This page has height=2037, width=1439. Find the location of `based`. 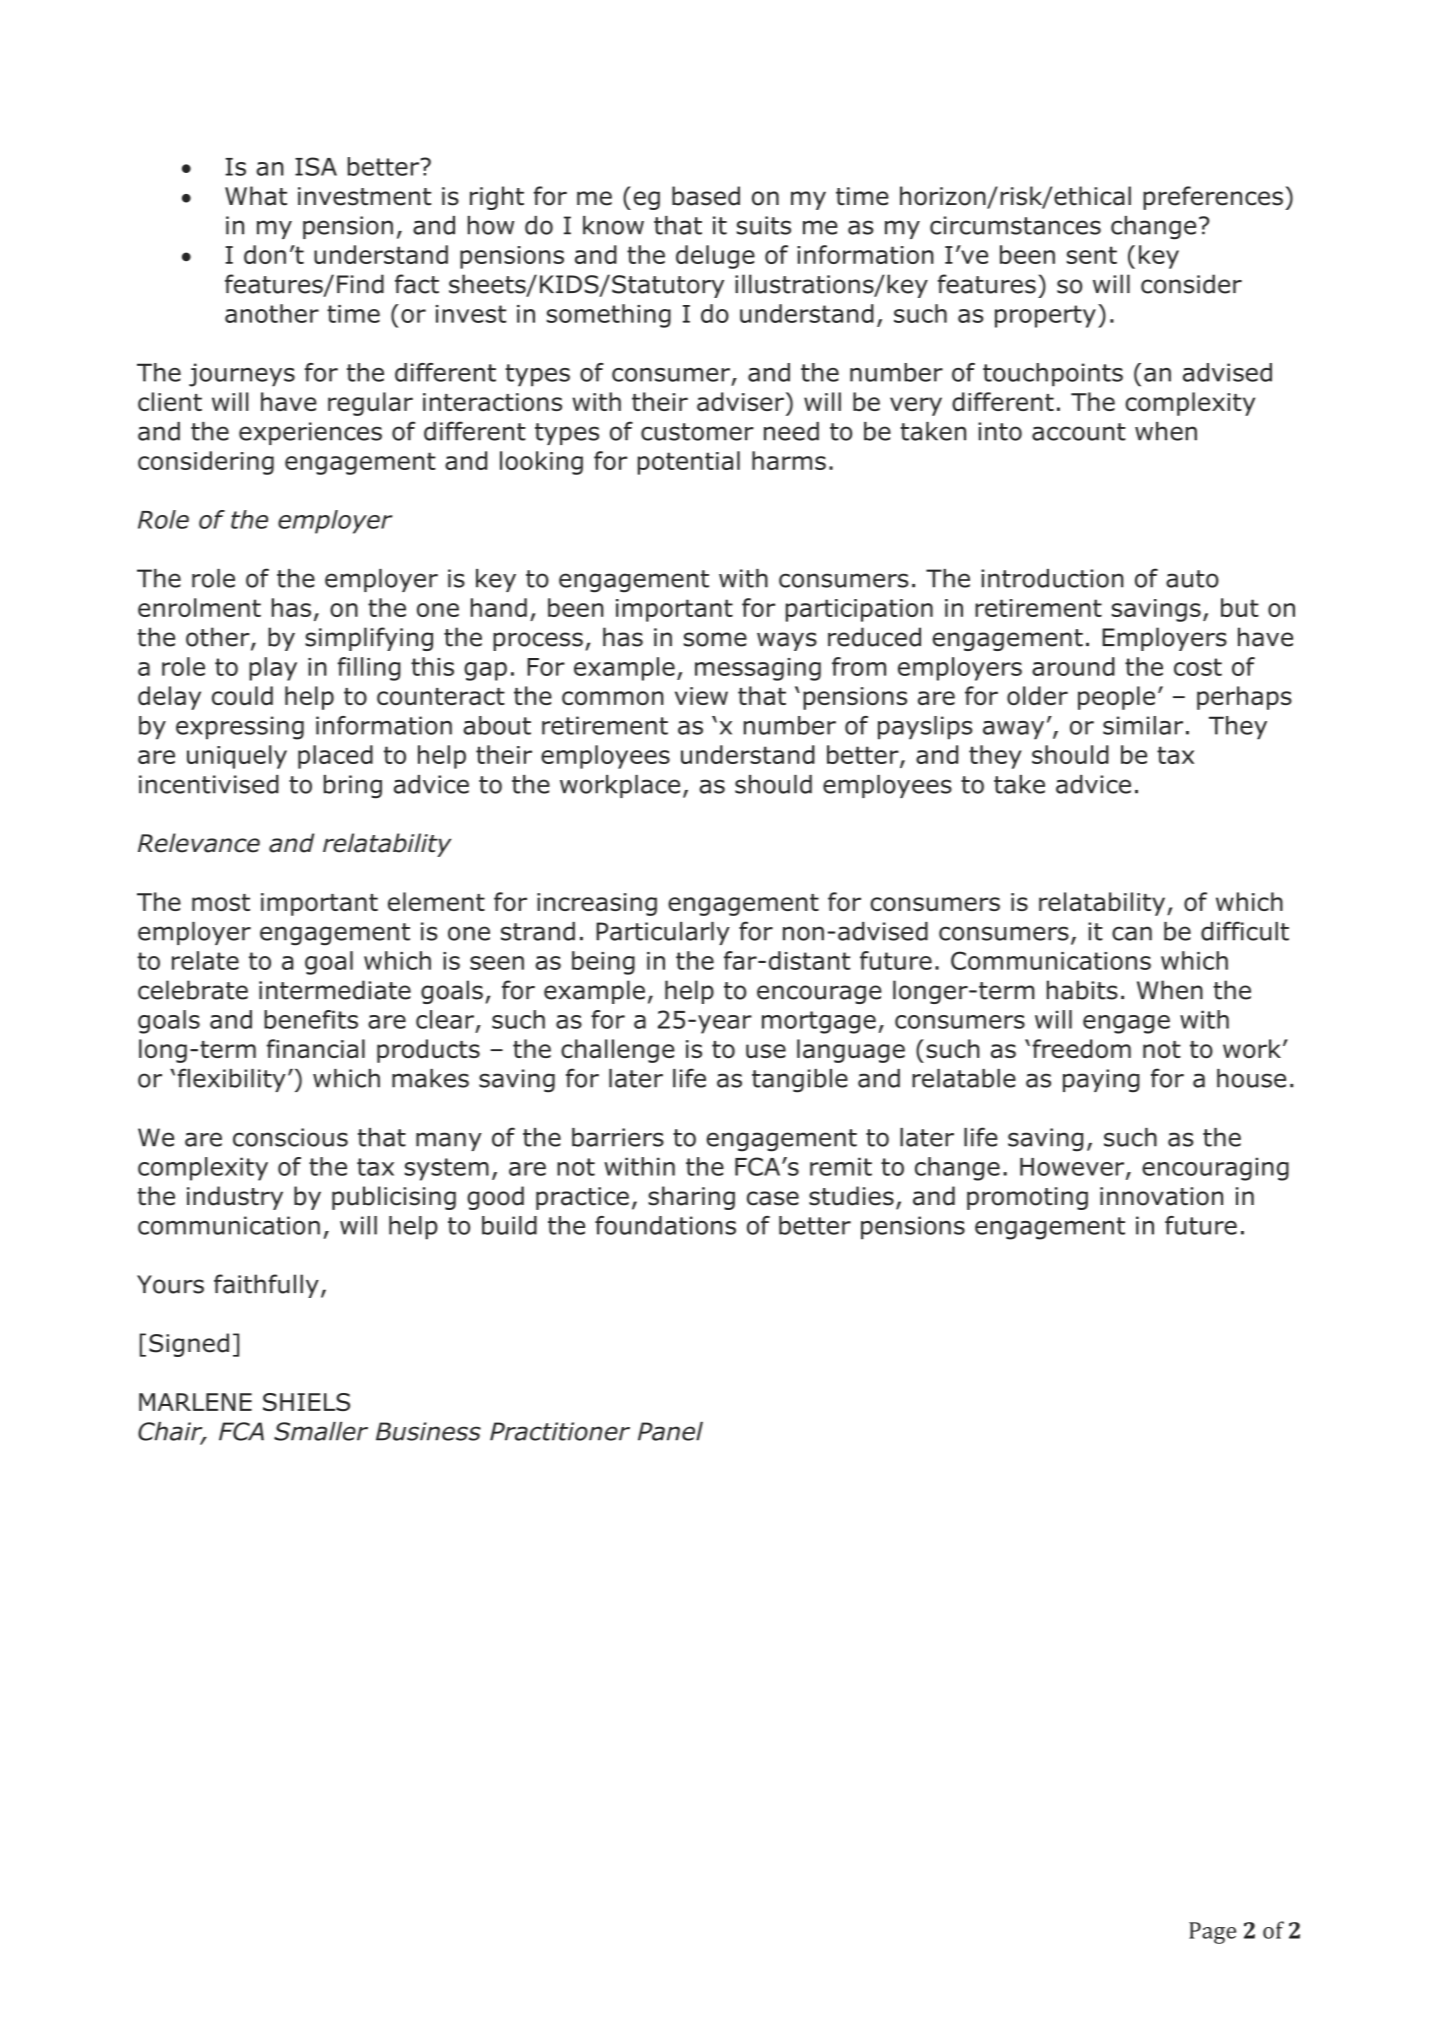

based is located at coordinates (706, 196).
